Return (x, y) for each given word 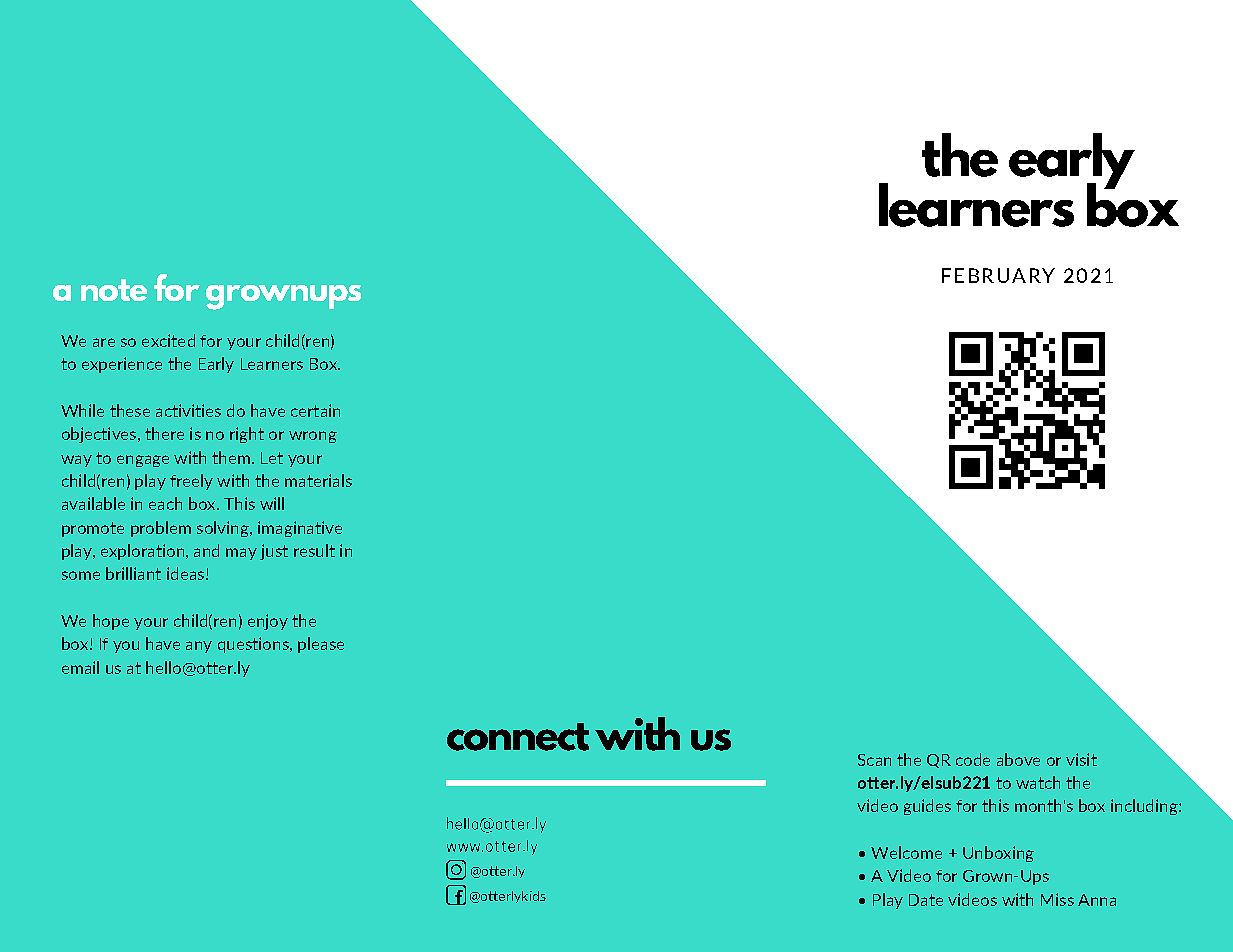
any (199, 647)
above (1018, 759)
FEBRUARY (998, 275)
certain (315, 410)
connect (518, 737)
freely (191, 482)
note (114, 290)
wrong (313, 437)
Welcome (906, 852)
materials (318, 480)
